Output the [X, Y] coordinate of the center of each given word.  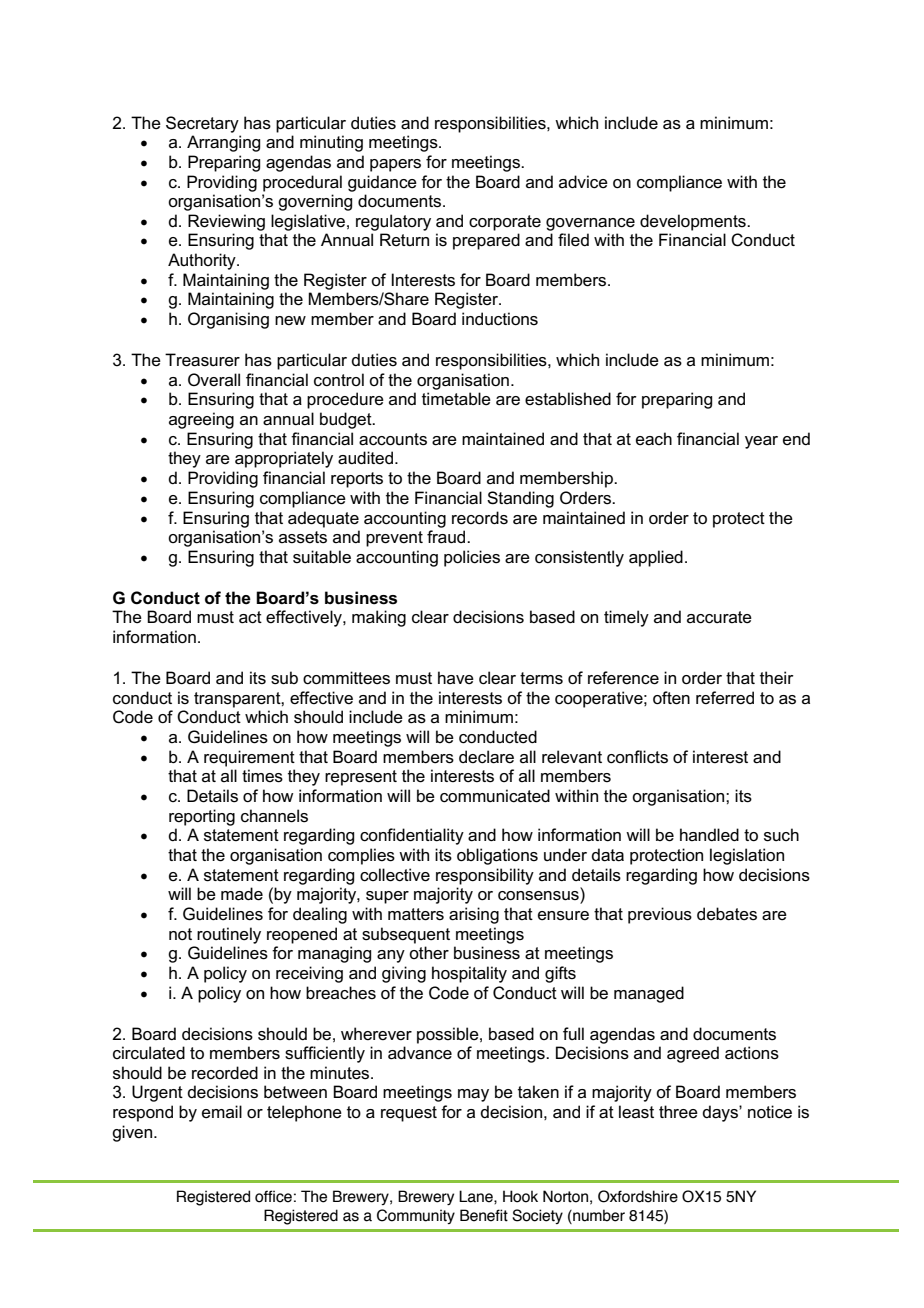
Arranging [223, 143]
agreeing [201, 420]
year [761, 442]
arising [474, 915]
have [456, 678]
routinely [229, 935]
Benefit [484, 1215]
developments [694, 222]
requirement [249, 758]
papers [395, 165]
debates [727, 914]
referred [725, 698]
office [273, 1196]
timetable [456, 399]
